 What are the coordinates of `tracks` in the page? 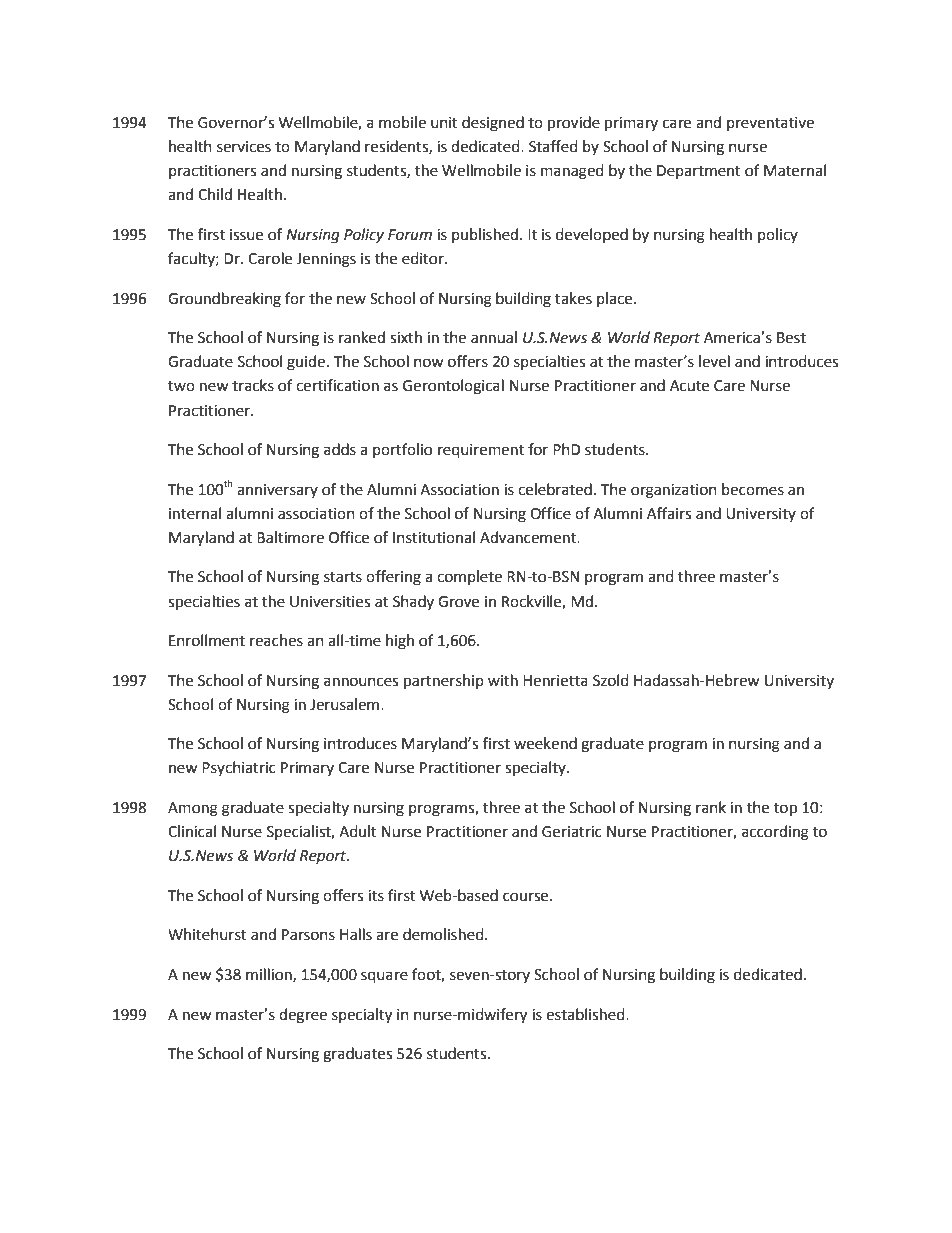 It's located at (253, 385).
